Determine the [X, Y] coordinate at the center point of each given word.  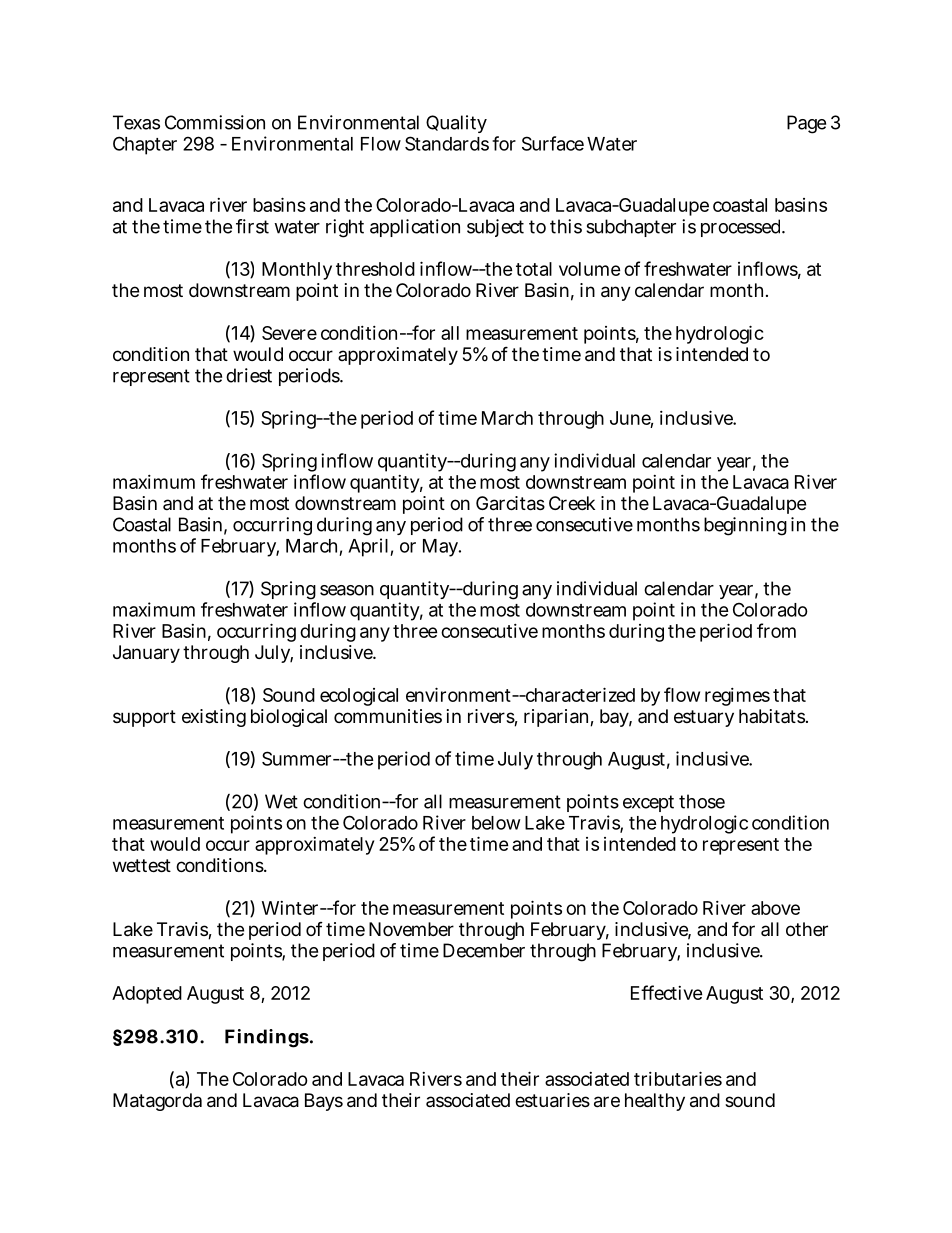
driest [249, 375]
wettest [142, 865]
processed [740, 228]
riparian [556, 718]
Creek [572, 503]
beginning [745, 526]
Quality [456, 124]
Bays [324, 1102]
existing [214, 718]
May [440, 548]
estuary [704, 718]
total [534, 269]
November [411, 929]
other [807, 929]
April [369, 547]
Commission [215, 122]
